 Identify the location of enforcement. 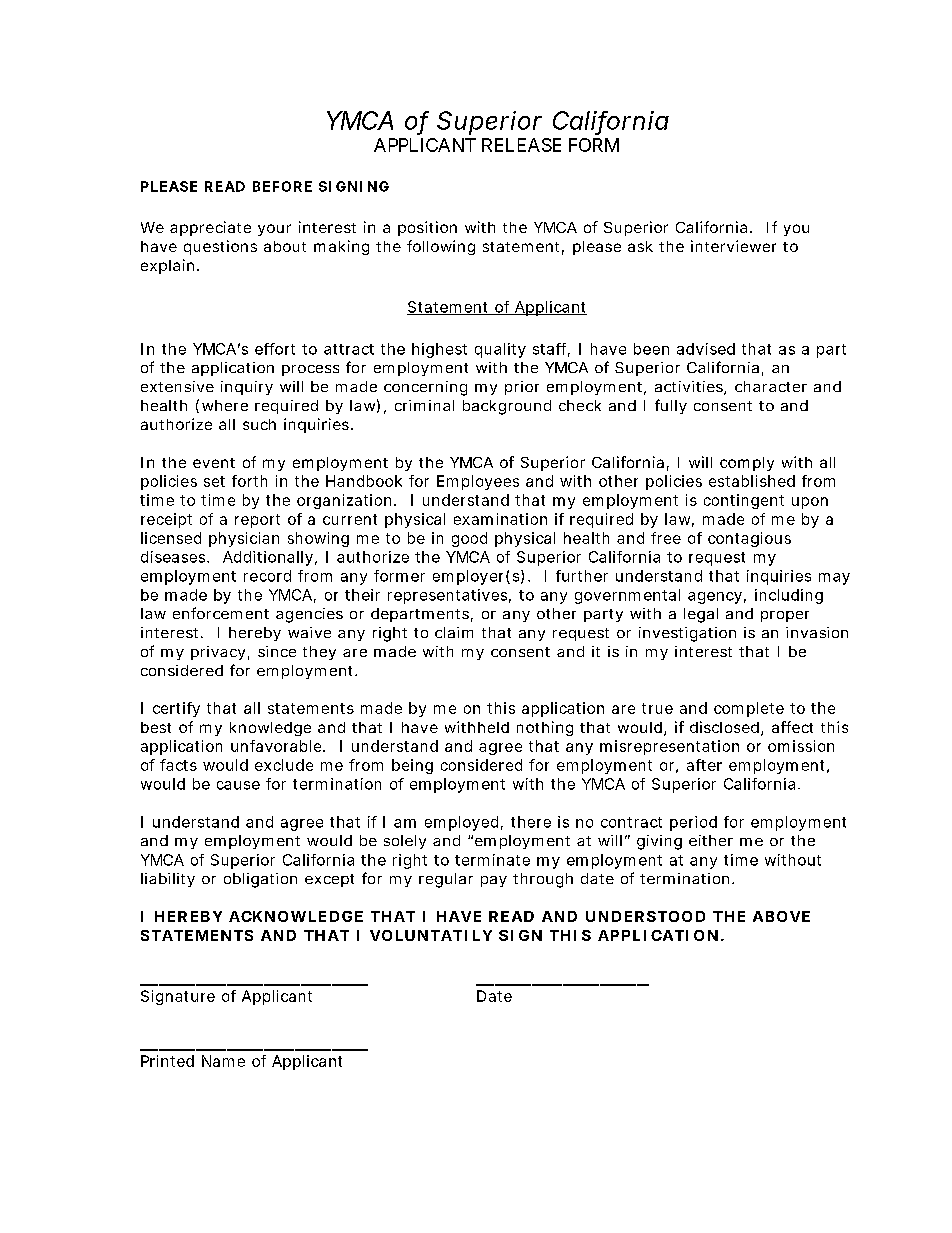
(221, 613).
